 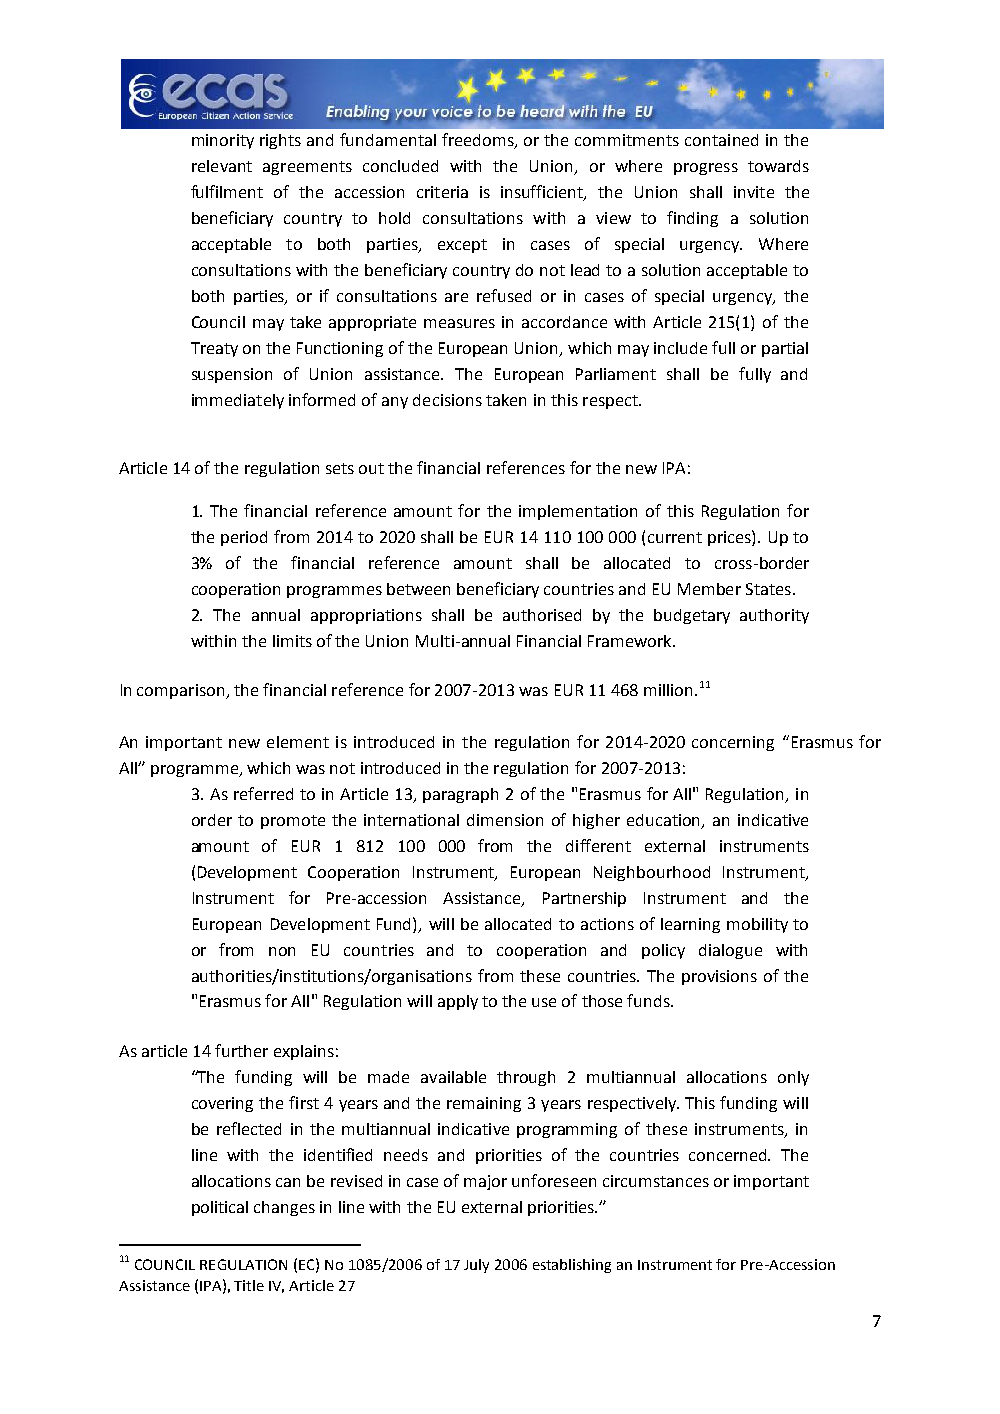 What do you see at coordinates (227, 191) in the page?
I see `fulfilment` at bounding box center [227, 191].
